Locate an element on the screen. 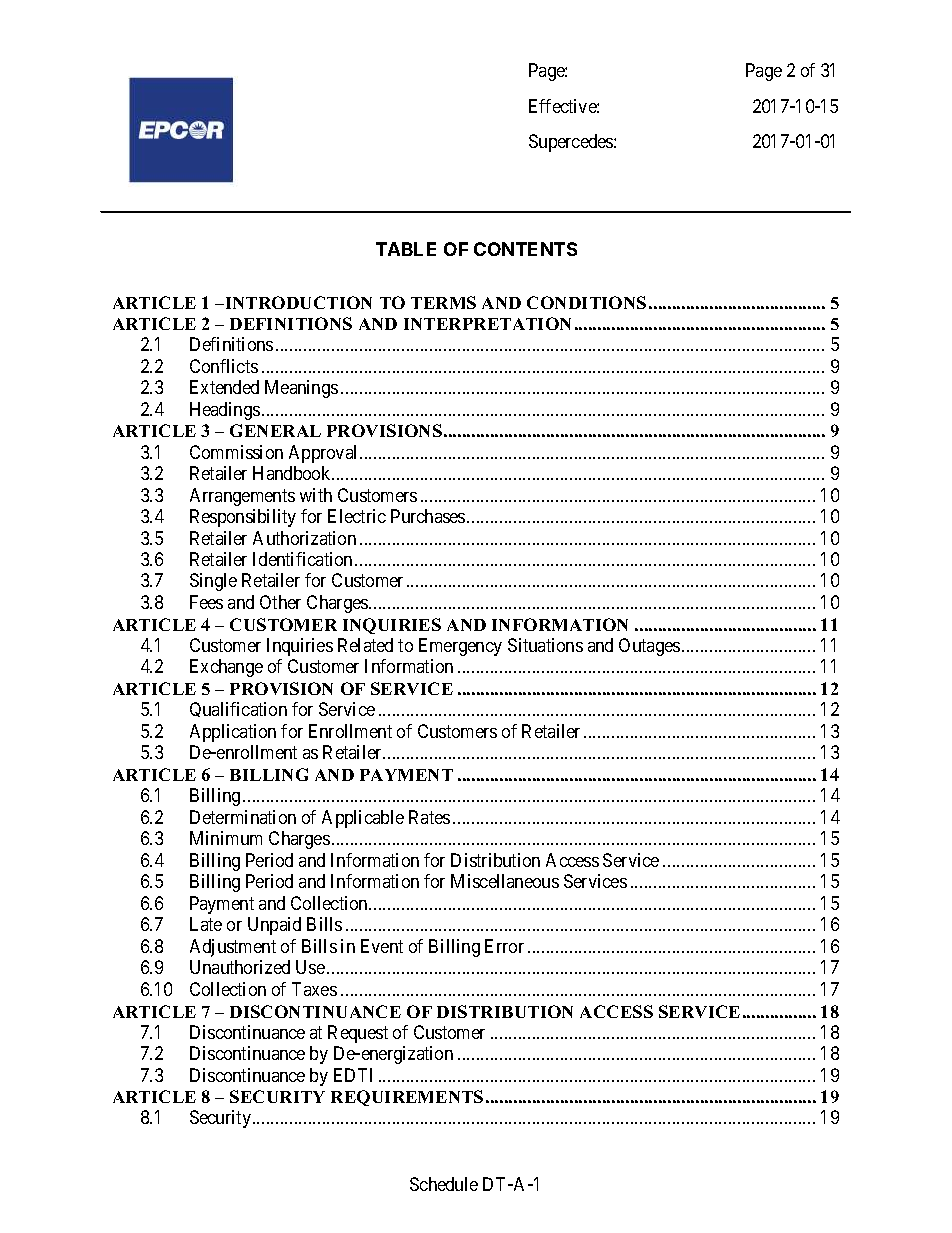 This screenshot has height=1233, width=952. CONTENTS is located at coordinates (525, 249).
